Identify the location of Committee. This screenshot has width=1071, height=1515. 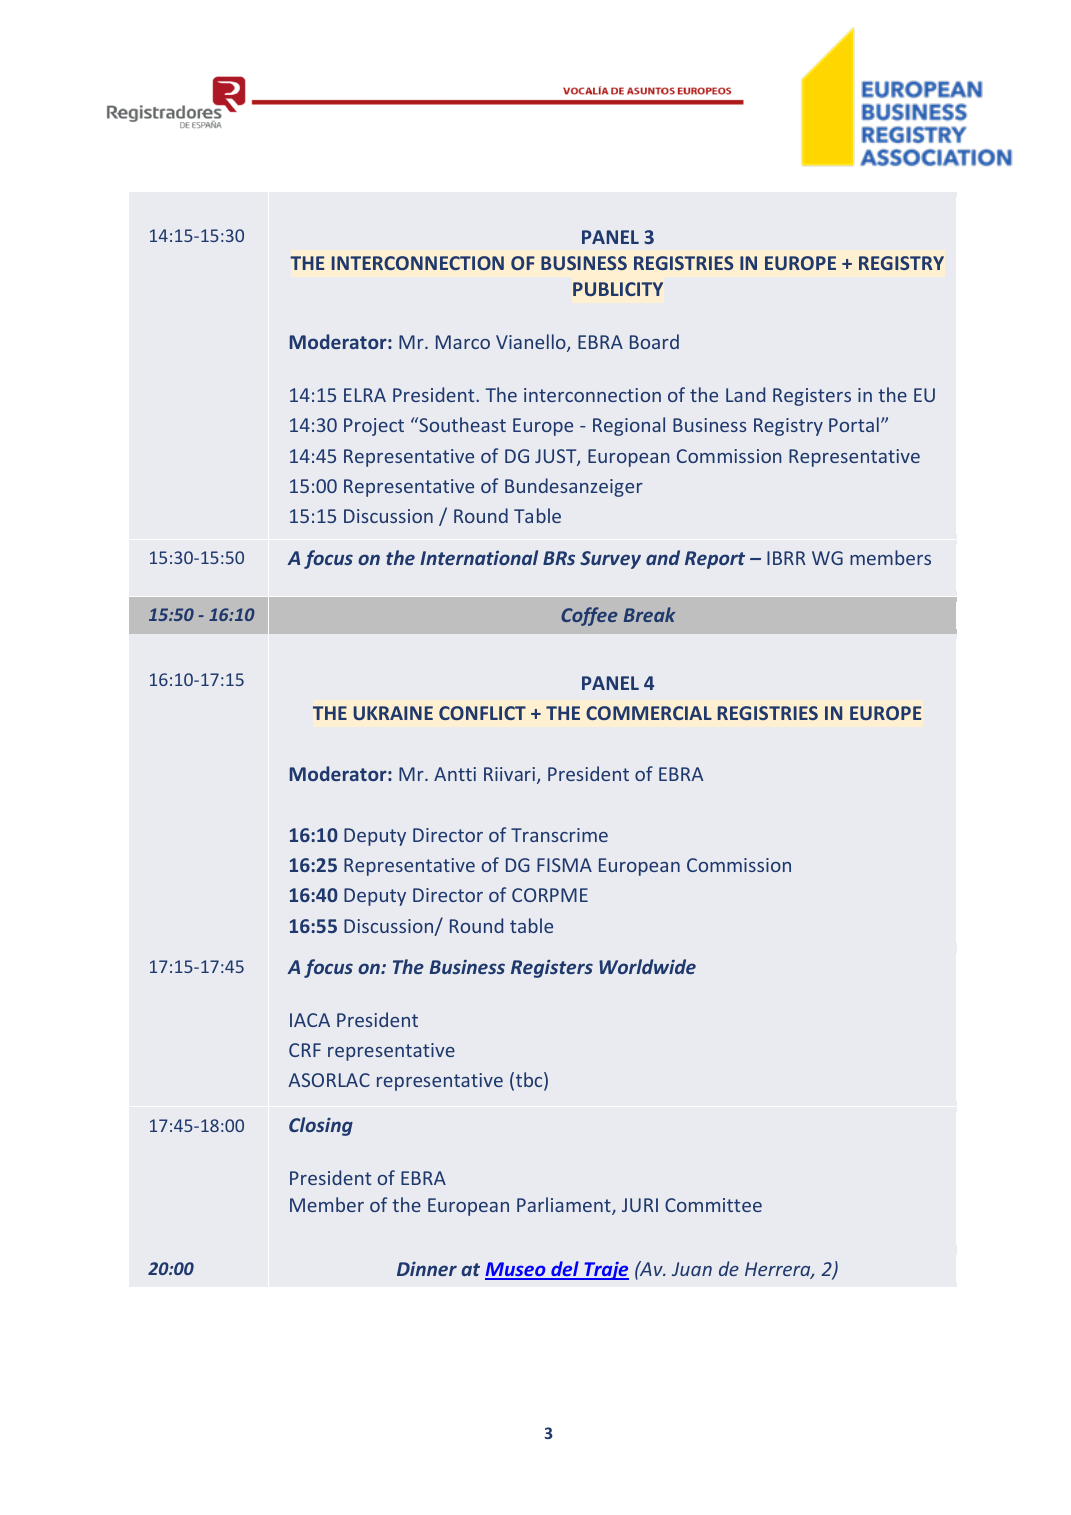
(713, 1205).
